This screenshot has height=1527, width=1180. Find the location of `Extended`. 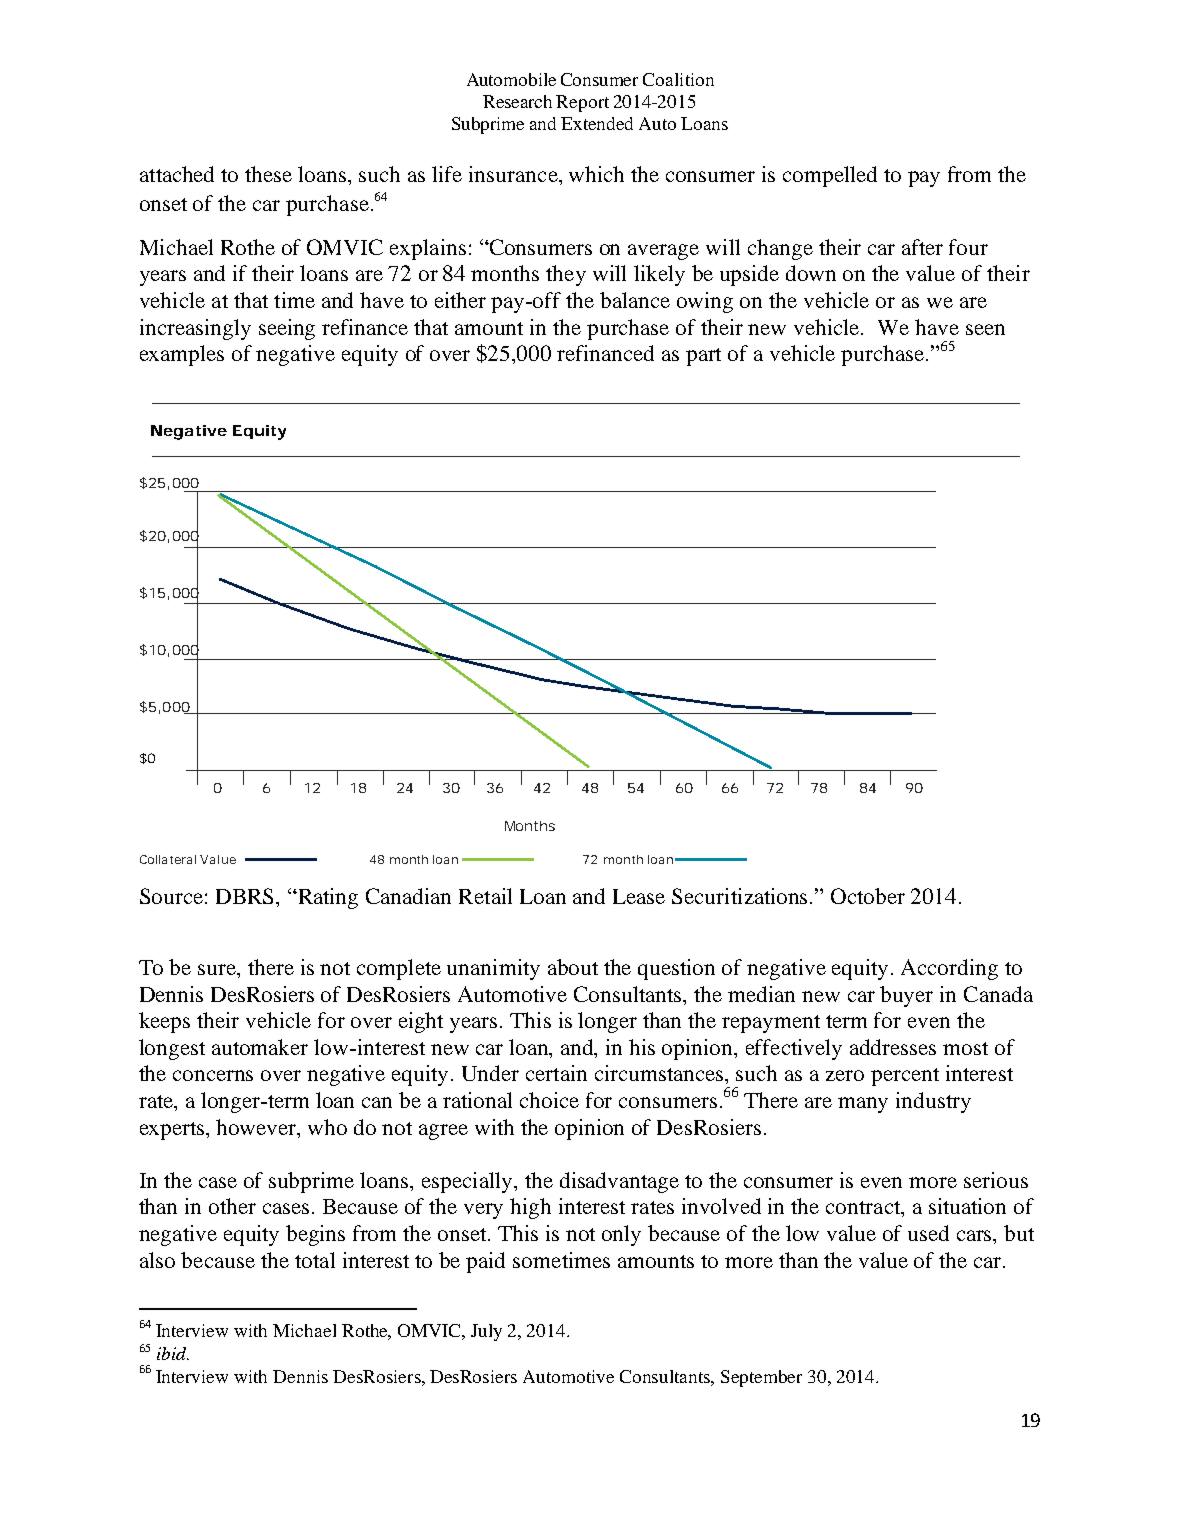

Extended is located at coordinates (597, 123).
